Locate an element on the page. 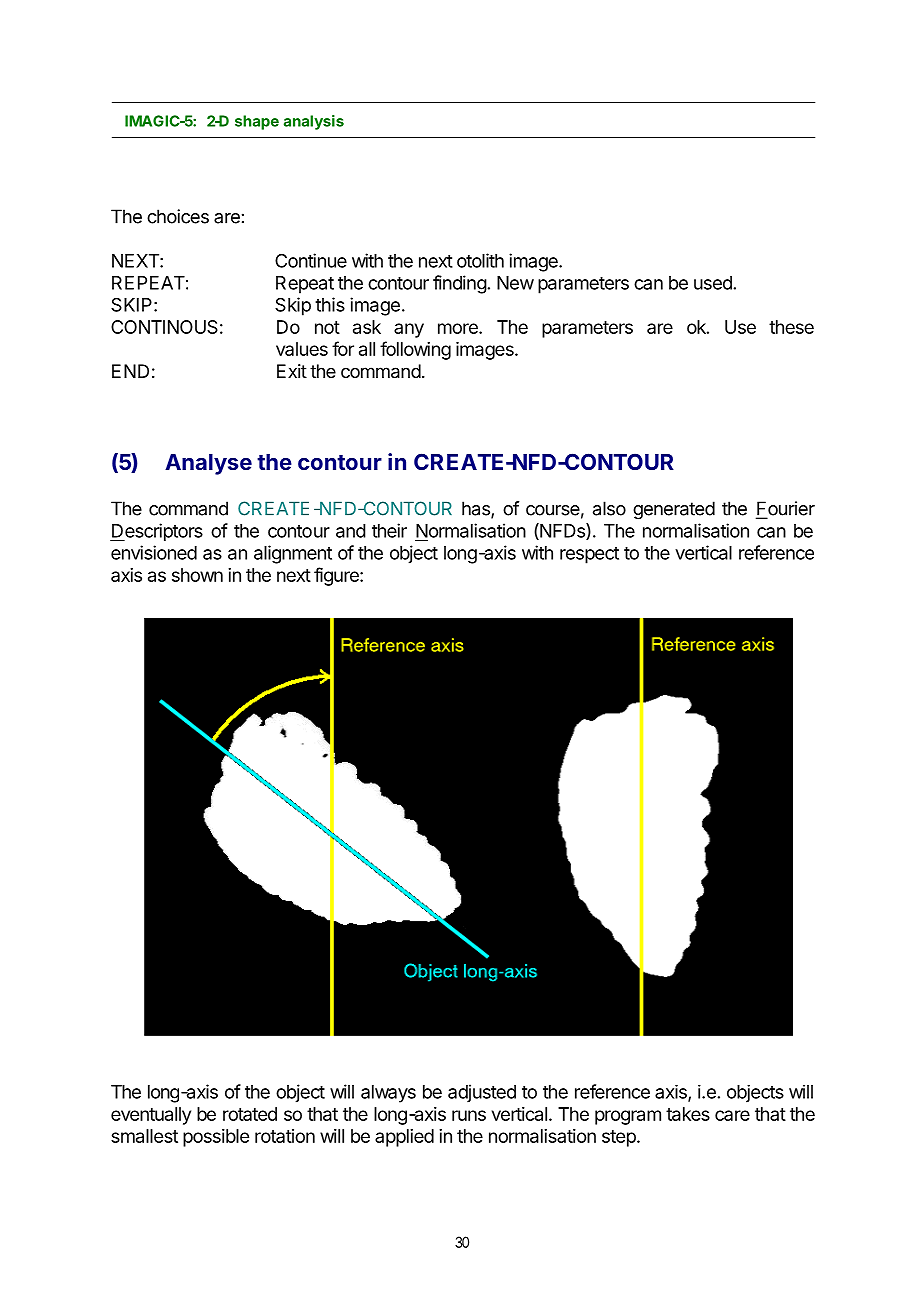  following is located at coordinates (415, 350).
